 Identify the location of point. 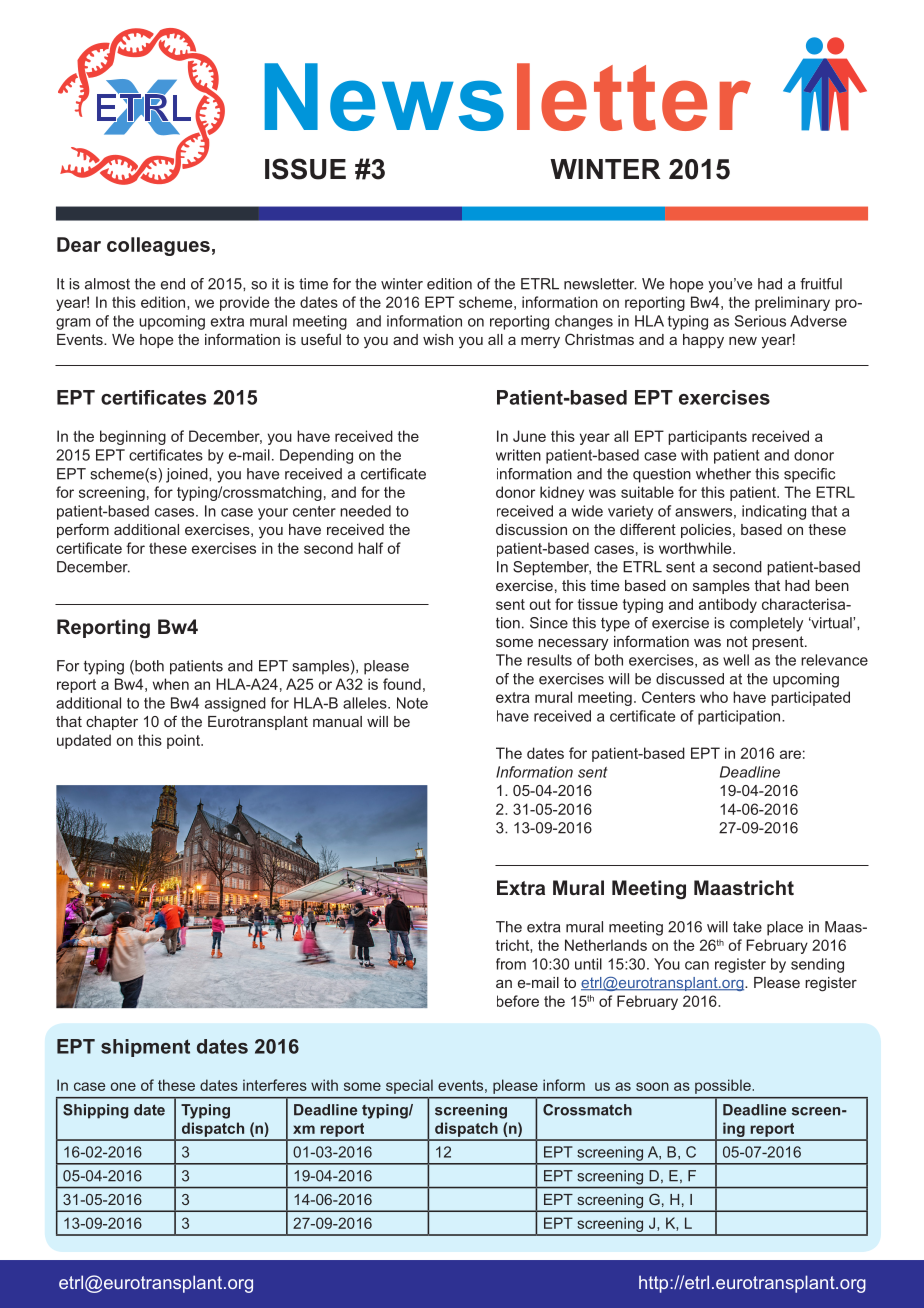
(184, 741).
